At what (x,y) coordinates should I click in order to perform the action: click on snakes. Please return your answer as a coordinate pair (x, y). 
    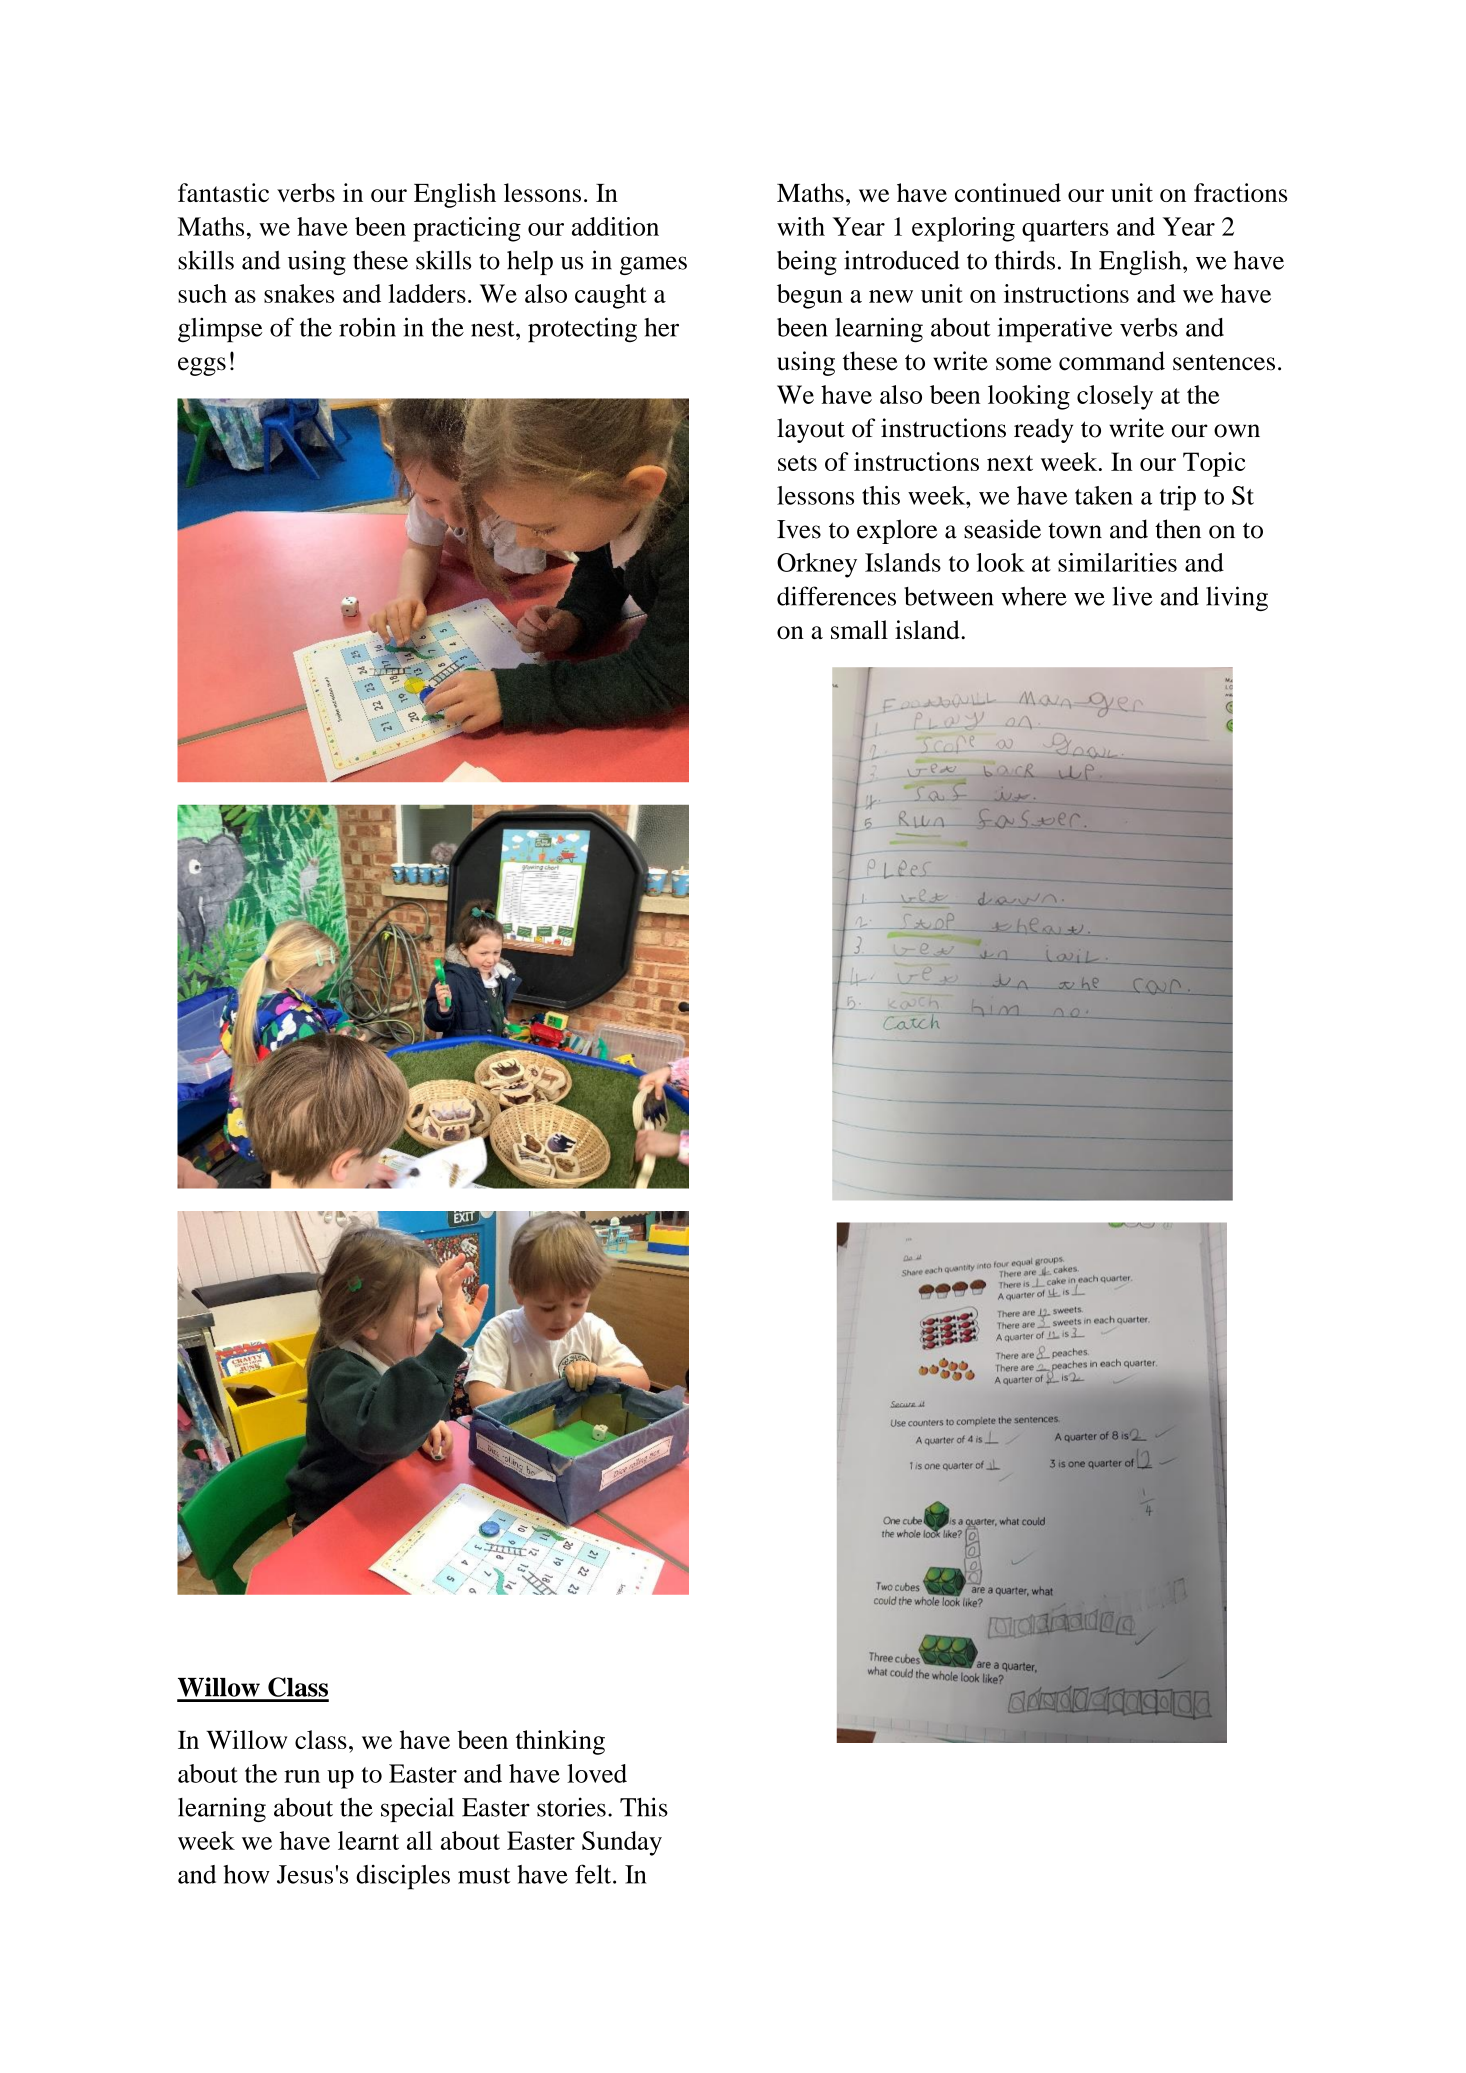
    Looking at the image, I should click on (299, 293).
